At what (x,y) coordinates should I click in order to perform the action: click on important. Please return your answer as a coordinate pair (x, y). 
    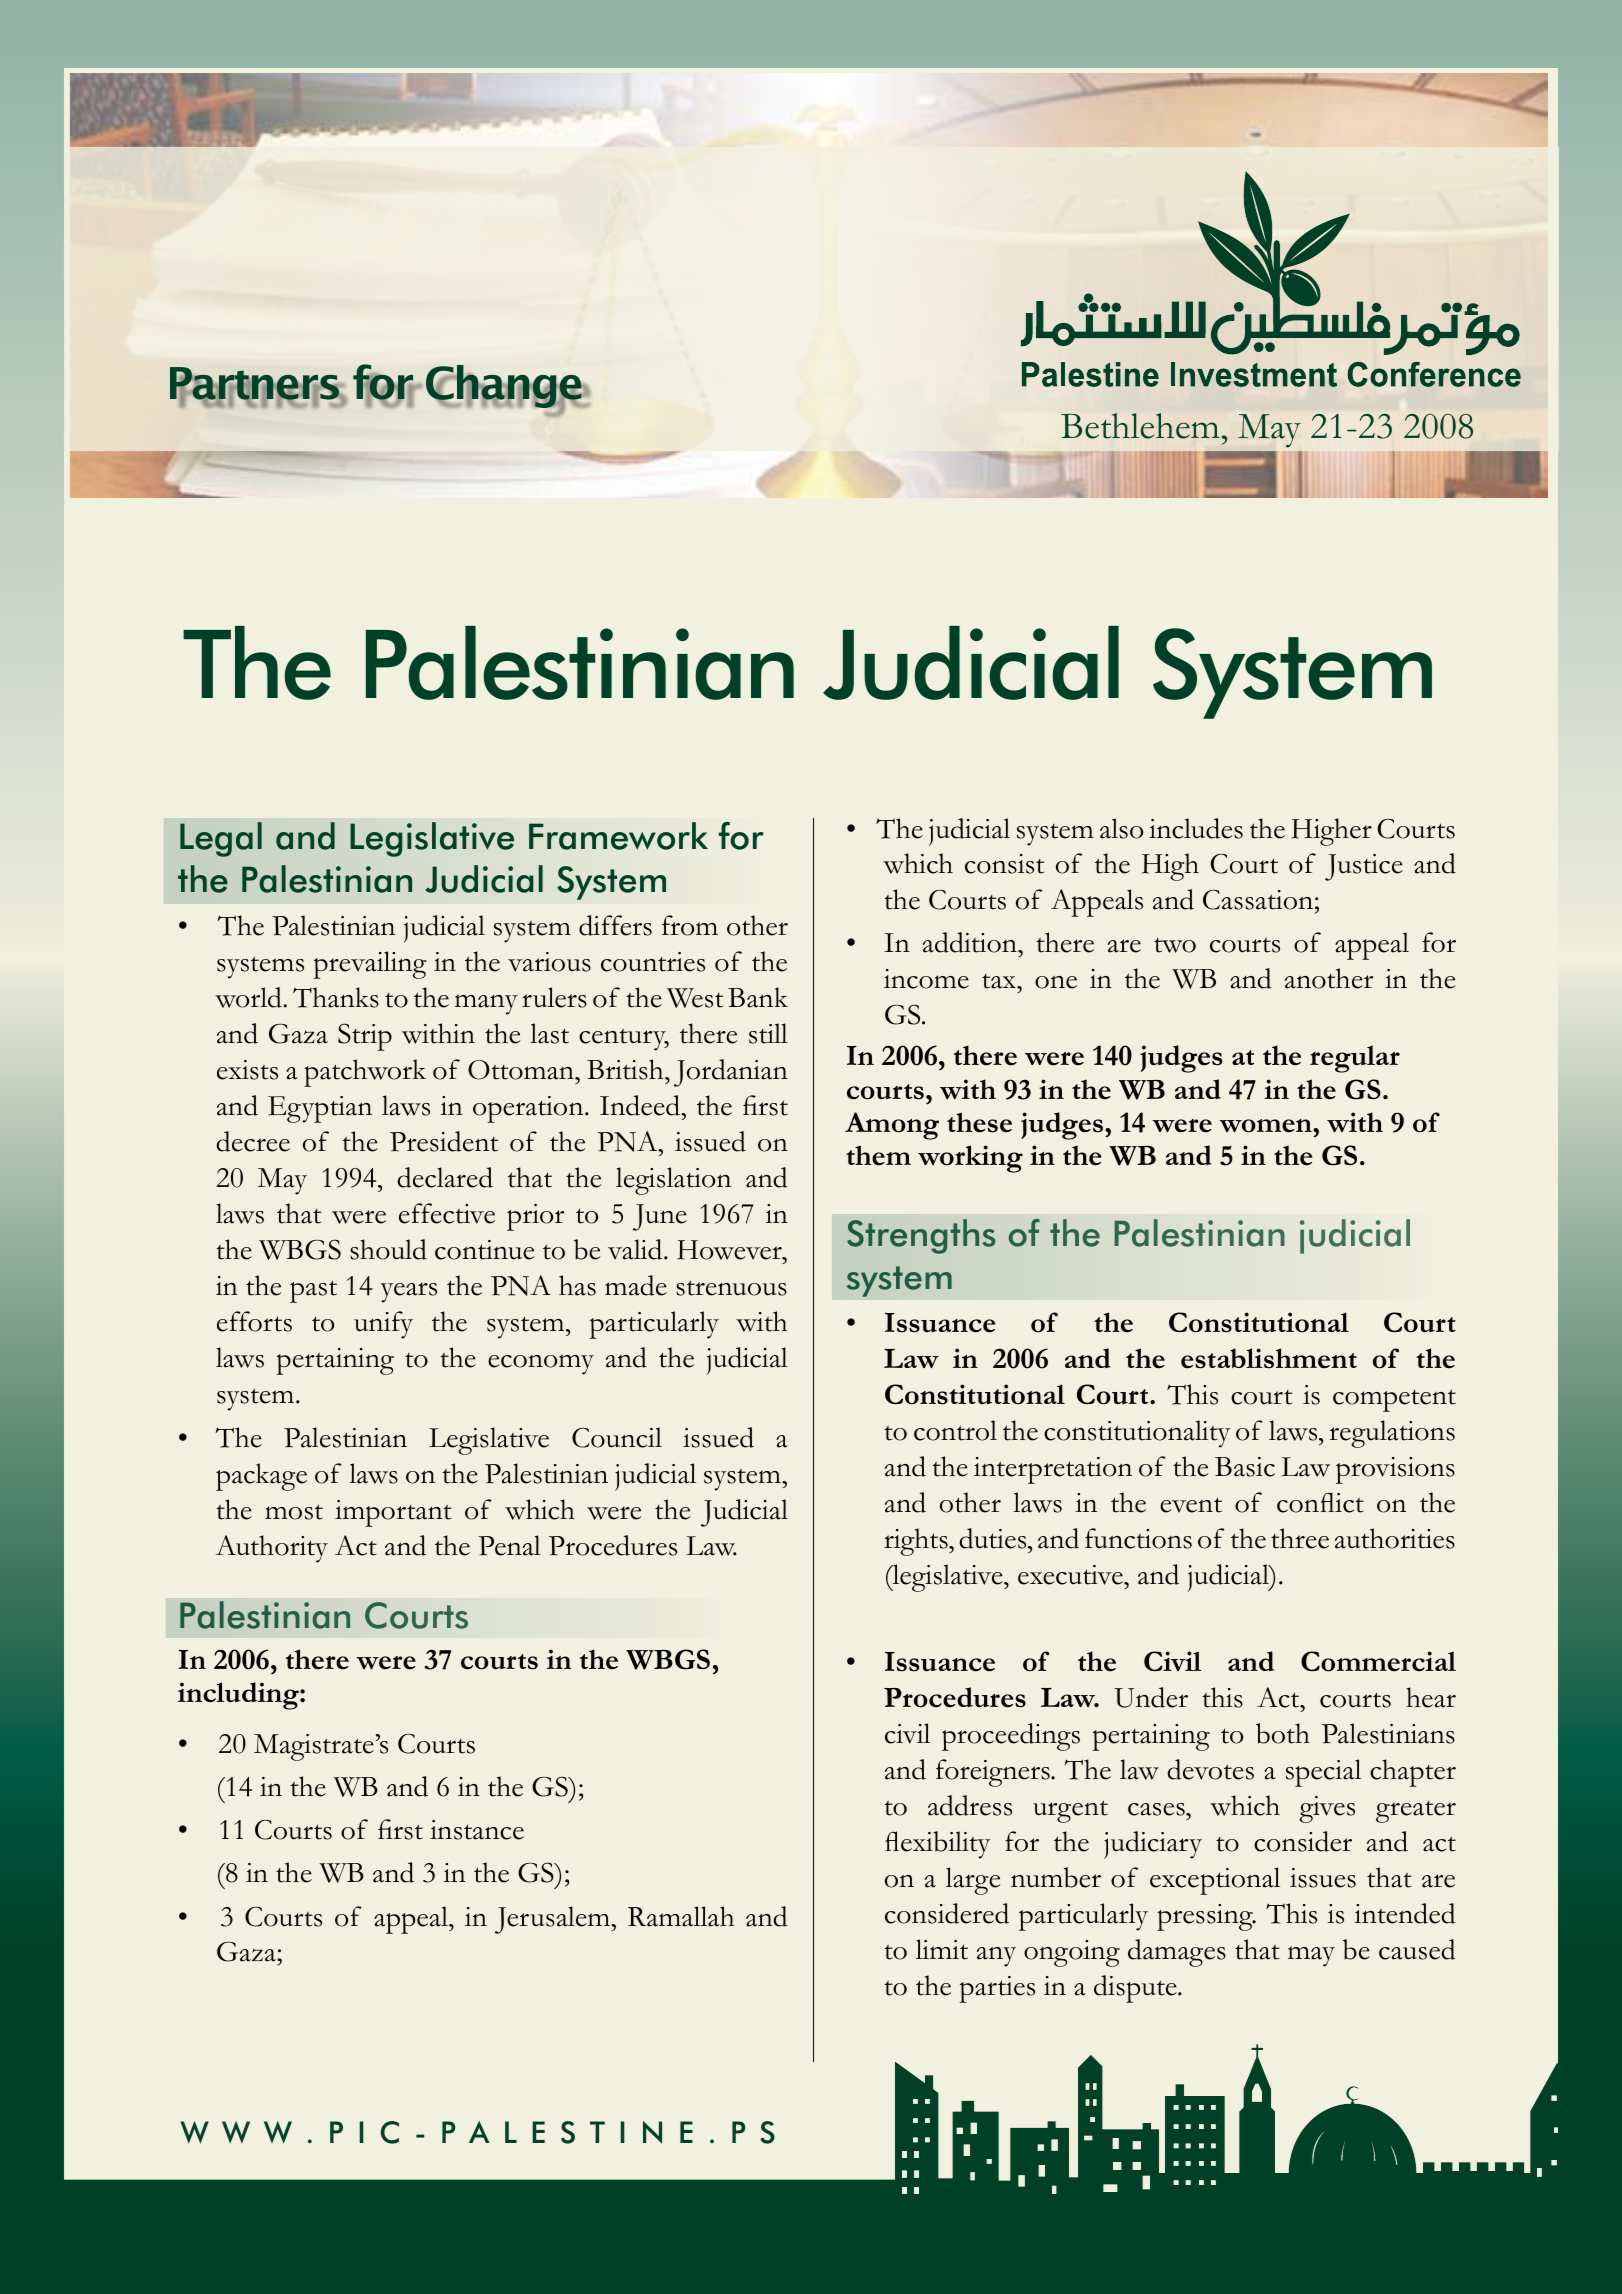
    Looking at the image, I should click on (393, 1513).
